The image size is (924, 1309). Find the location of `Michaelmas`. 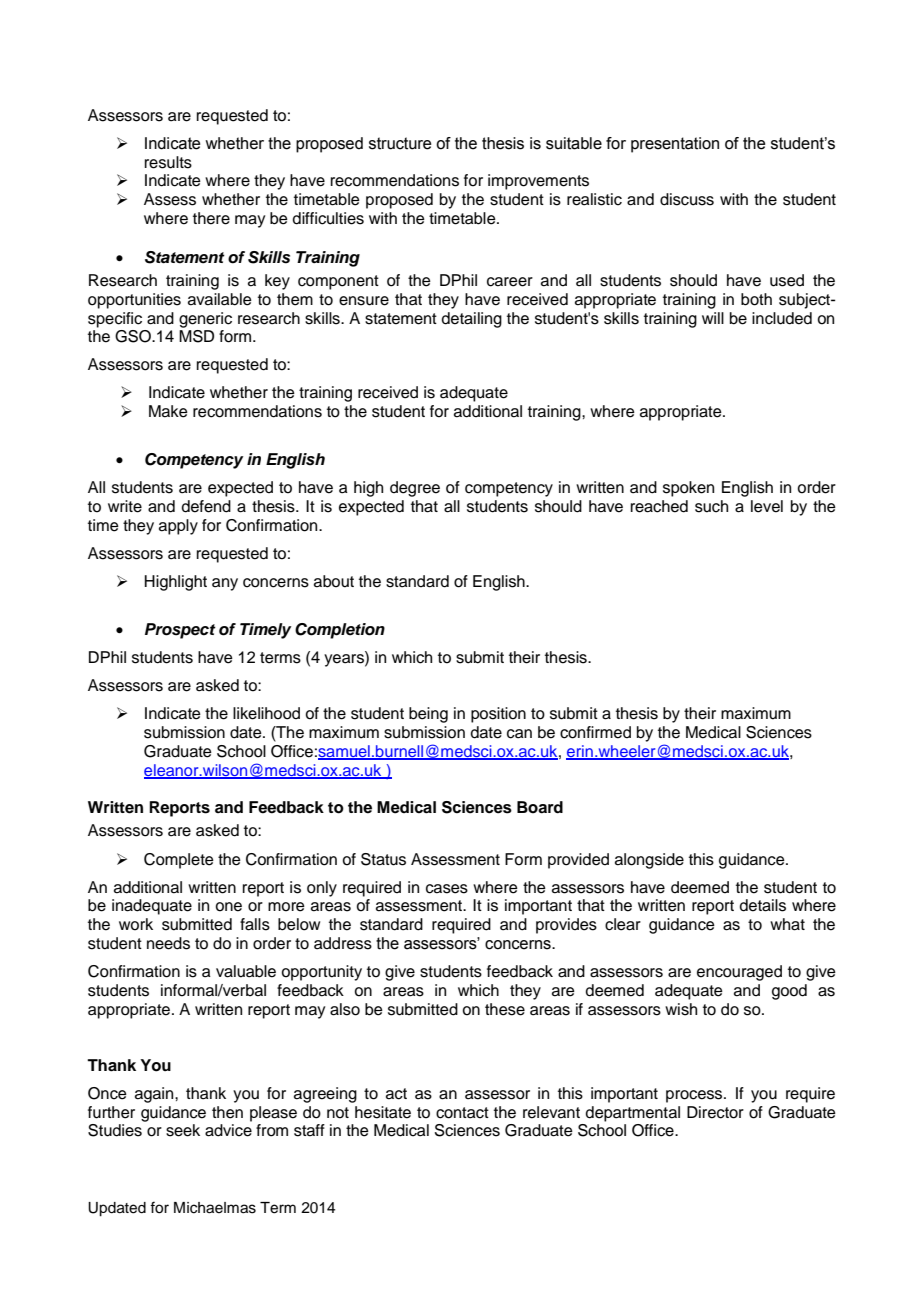

Michaelmas is located at coordinates (215, 1208).
